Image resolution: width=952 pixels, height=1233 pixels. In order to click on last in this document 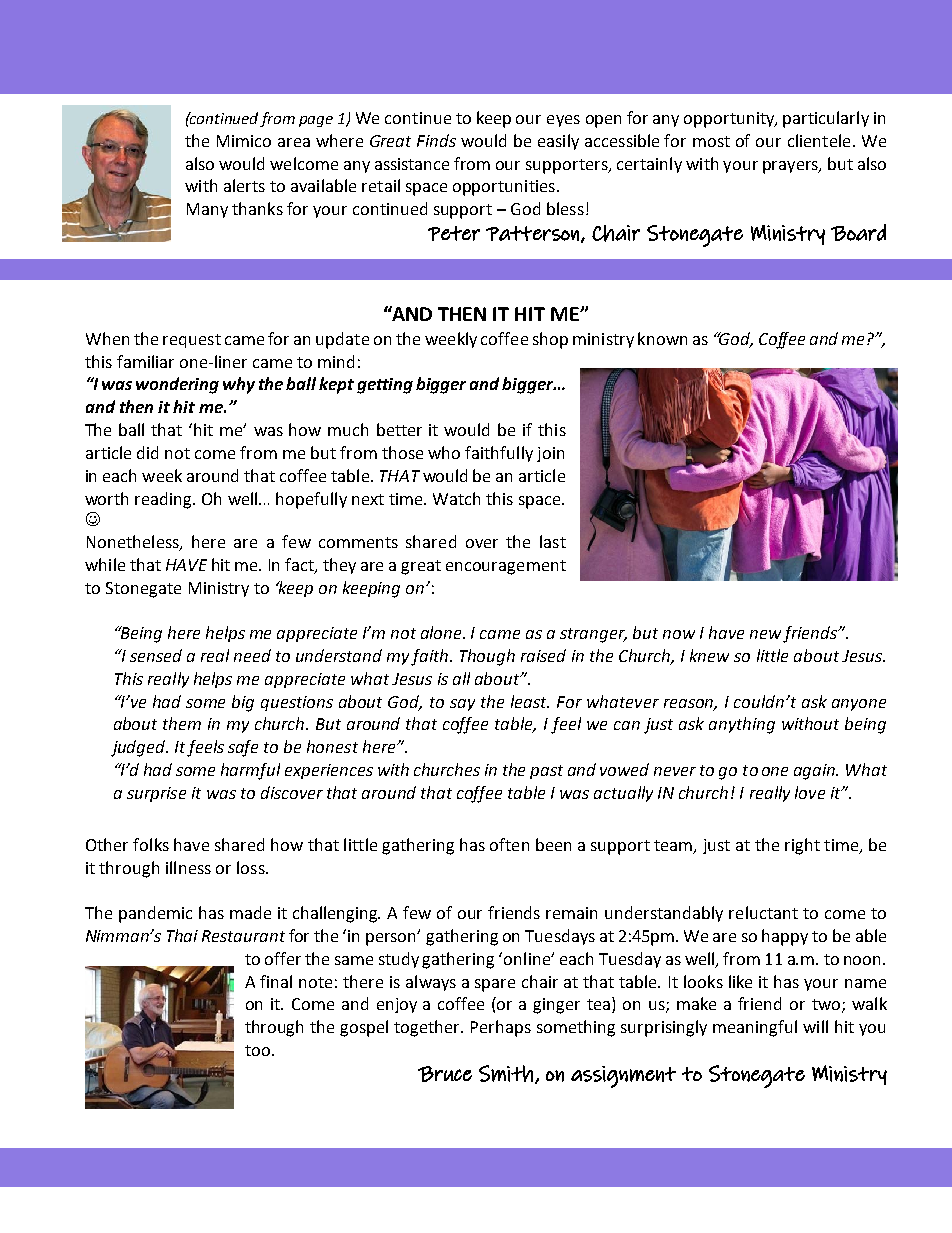, I will do `click(553, 541)`.
